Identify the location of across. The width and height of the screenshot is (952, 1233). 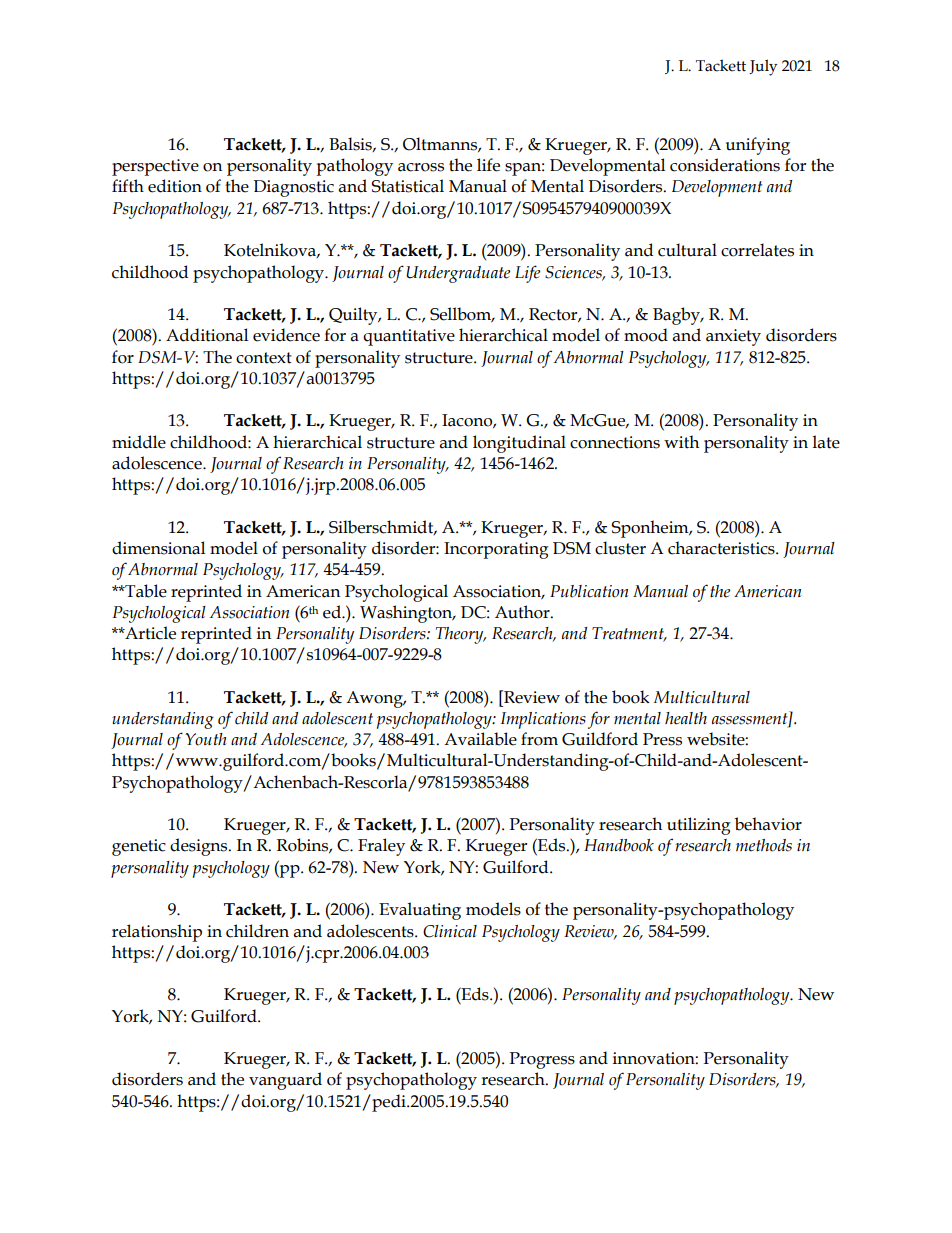
(421, 167).
